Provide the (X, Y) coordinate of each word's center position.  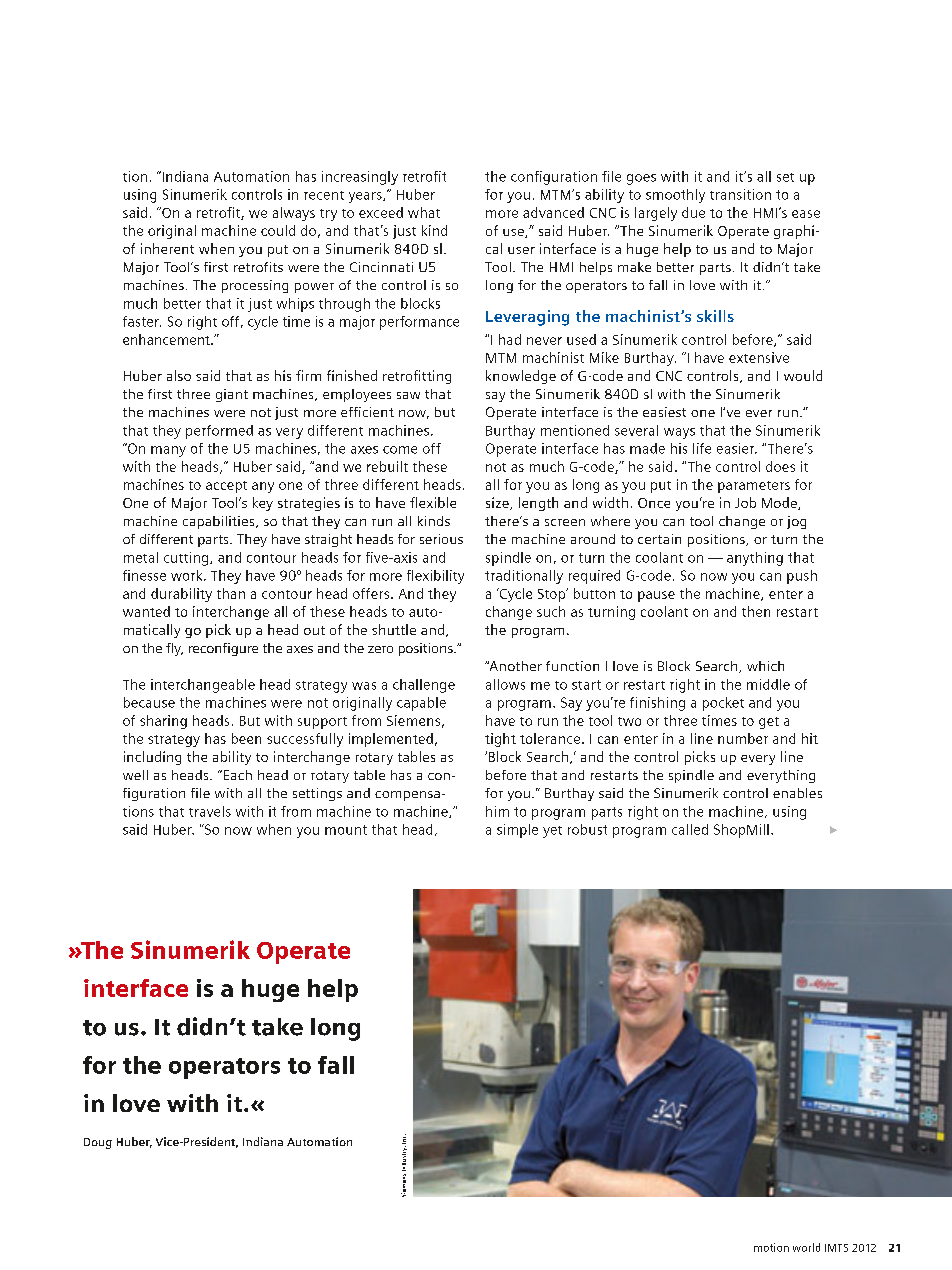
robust (587, 829)
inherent (167, 248)
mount (346, 830)
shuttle (394, 629)
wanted (146, 611)
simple (517, 831)
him (497, 811)
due (693, 212)
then (756, 611)
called (690, 829)
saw (408, 395)
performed (219, 432)
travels (210, 811)
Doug (98, 1143)
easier (737, 448)
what (424, 212)
